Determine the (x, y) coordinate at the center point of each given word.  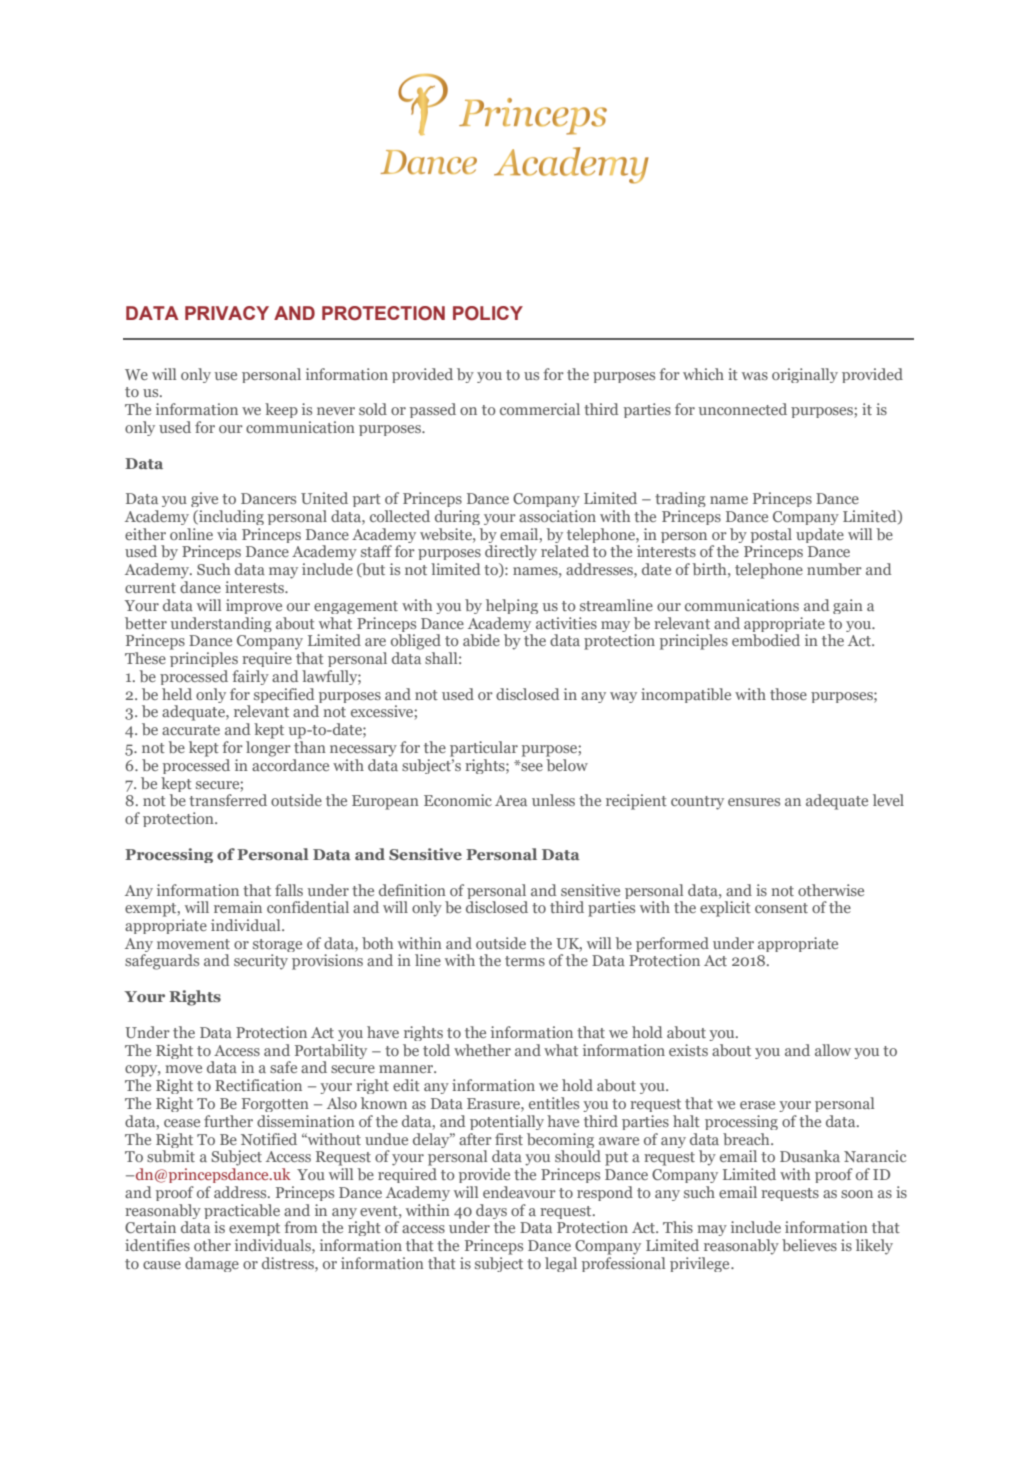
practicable (242, 1211)
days (491, 1211)
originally (805, 375)
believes (809, 1245)
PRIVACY (227, 313)
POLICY (488, 313)
